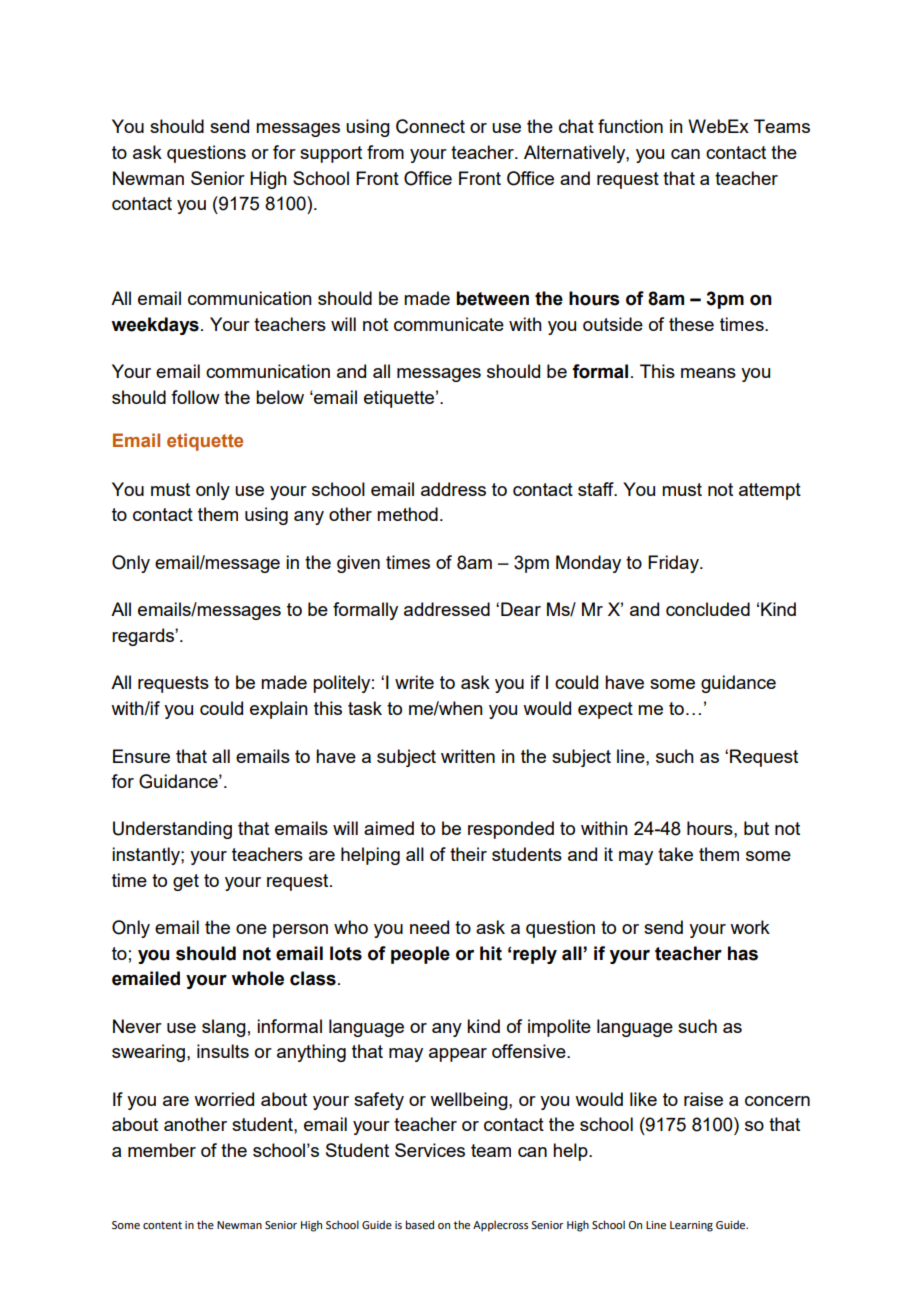 This document has width=924, height=1308. Describe the element at coordinates (331, 154) in the document. I see `support` at that location.
